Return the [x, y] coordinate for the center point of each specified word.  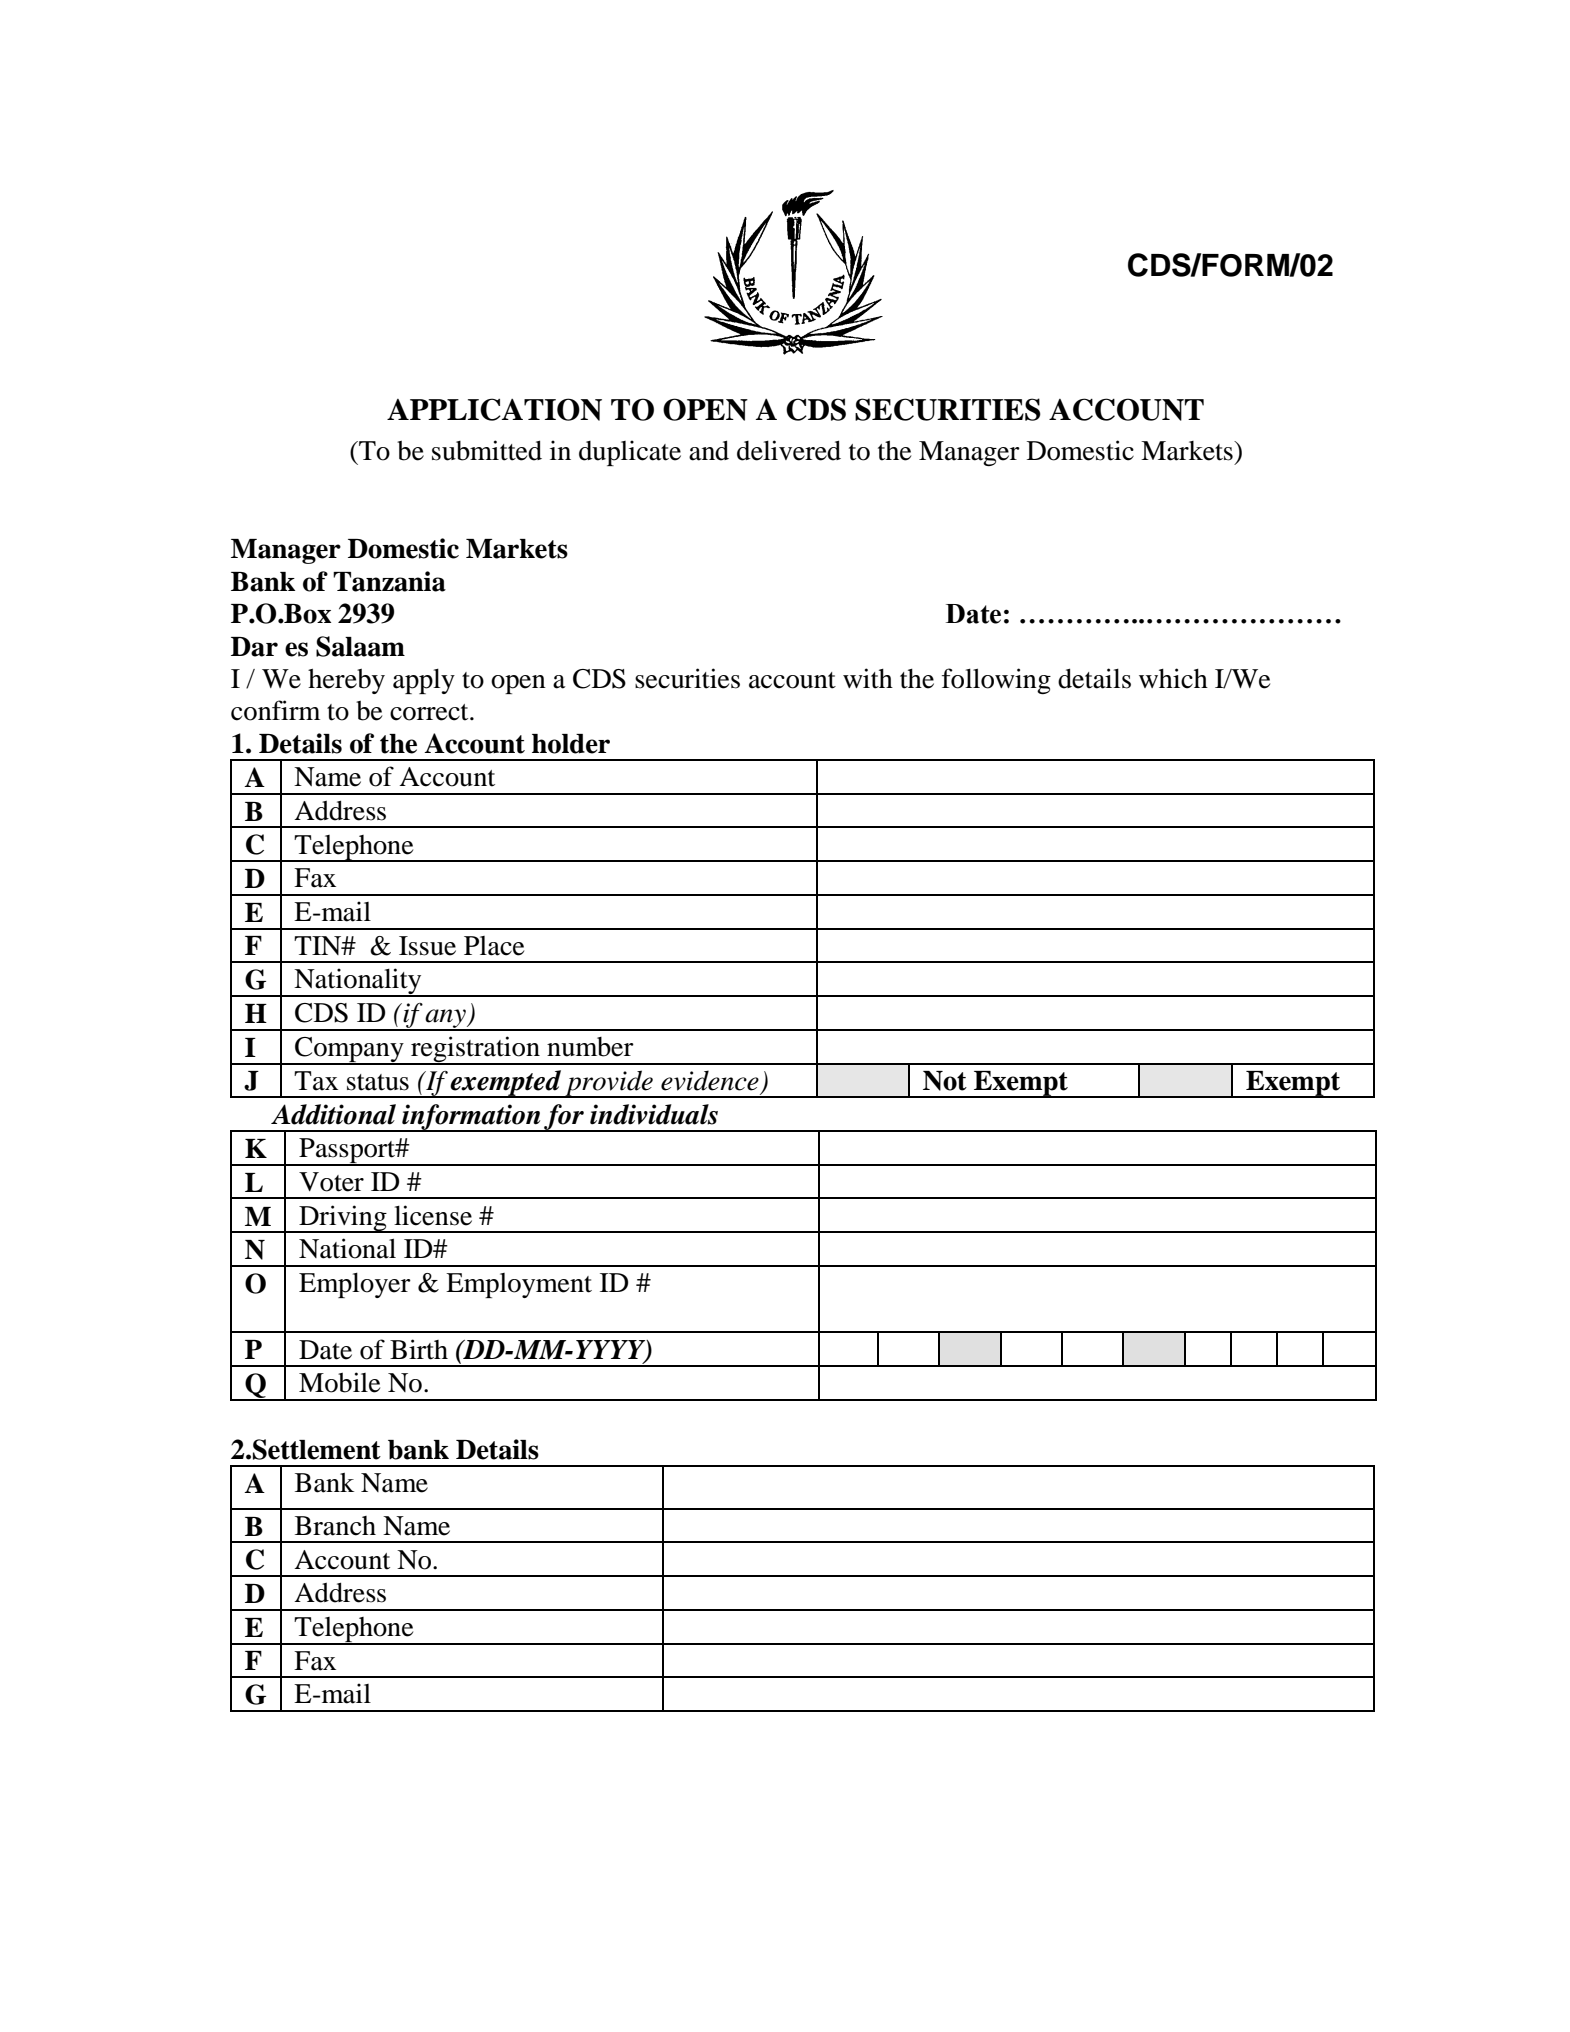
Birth [419, 1349]
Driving [343, 1219]
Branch [335, 1526]
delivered [789, 450]
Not [945, 1081]
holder [571, 744]
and [709, 450]
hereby [346, 681]
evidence [710, 1080]
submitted [487, 450]
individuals [654, 1114]
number [590, 1047]
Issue [427, 946]
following [996, 681]
